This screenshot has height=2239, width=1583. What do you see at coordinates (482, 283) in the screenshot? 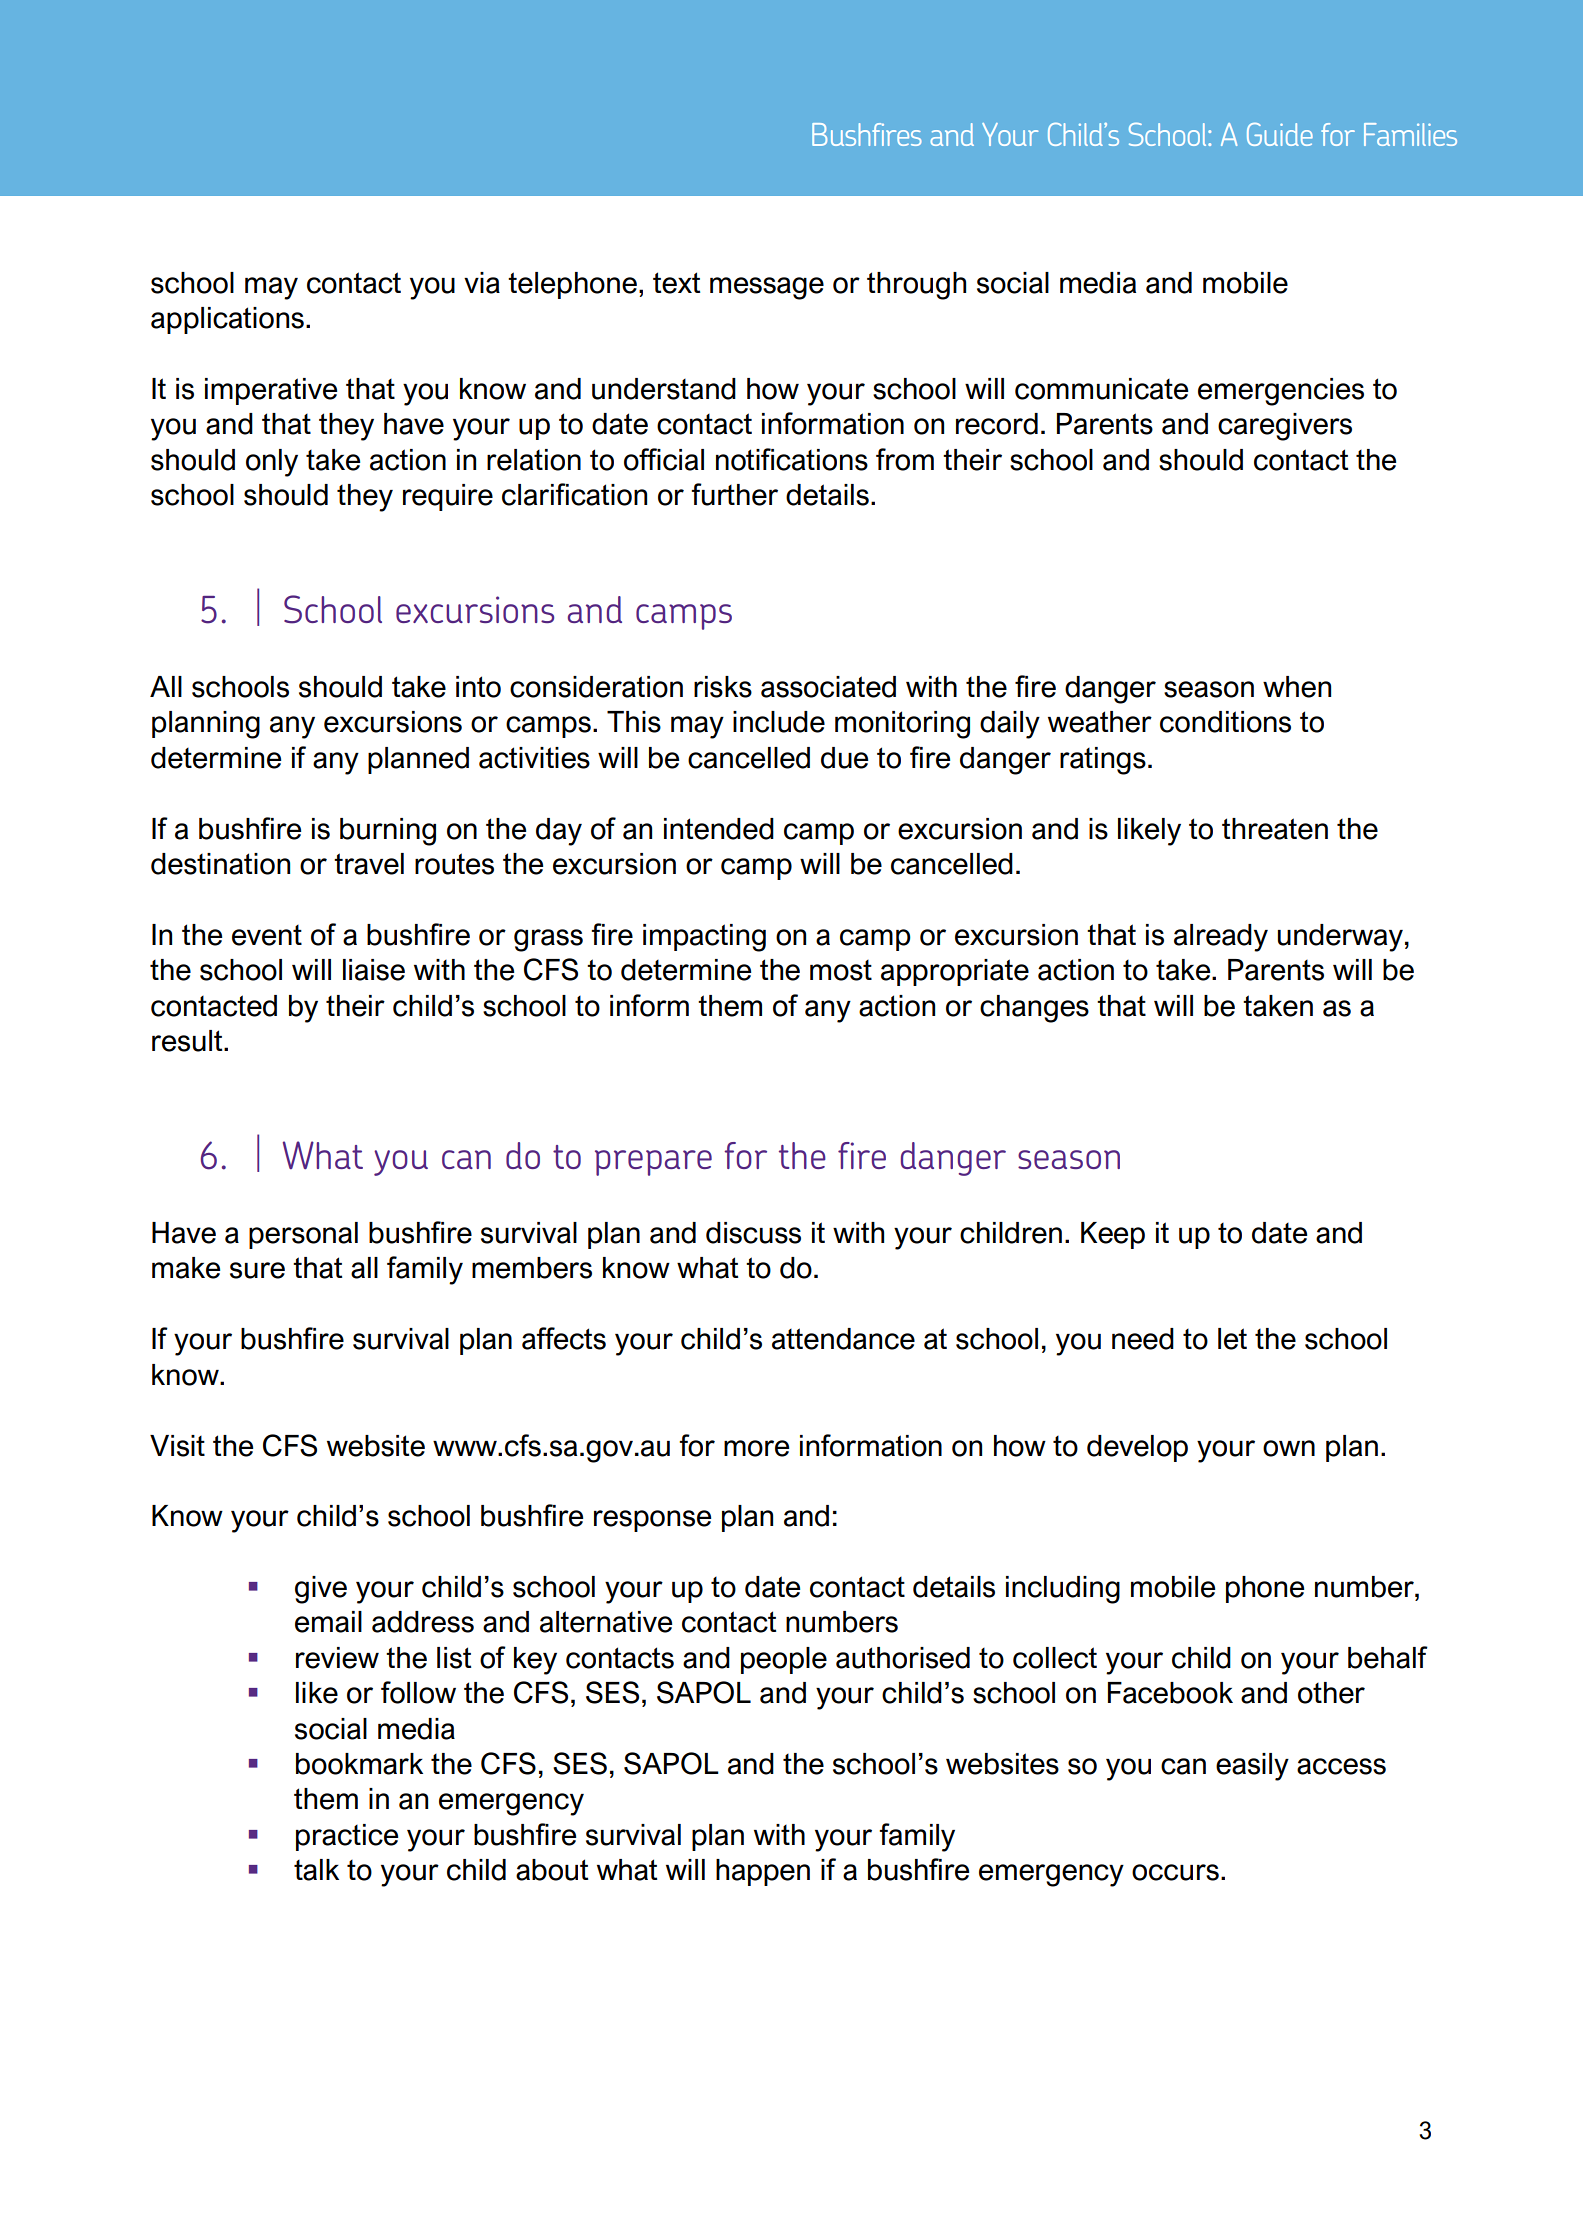
I see `via` at bounding box center [482, 283].
